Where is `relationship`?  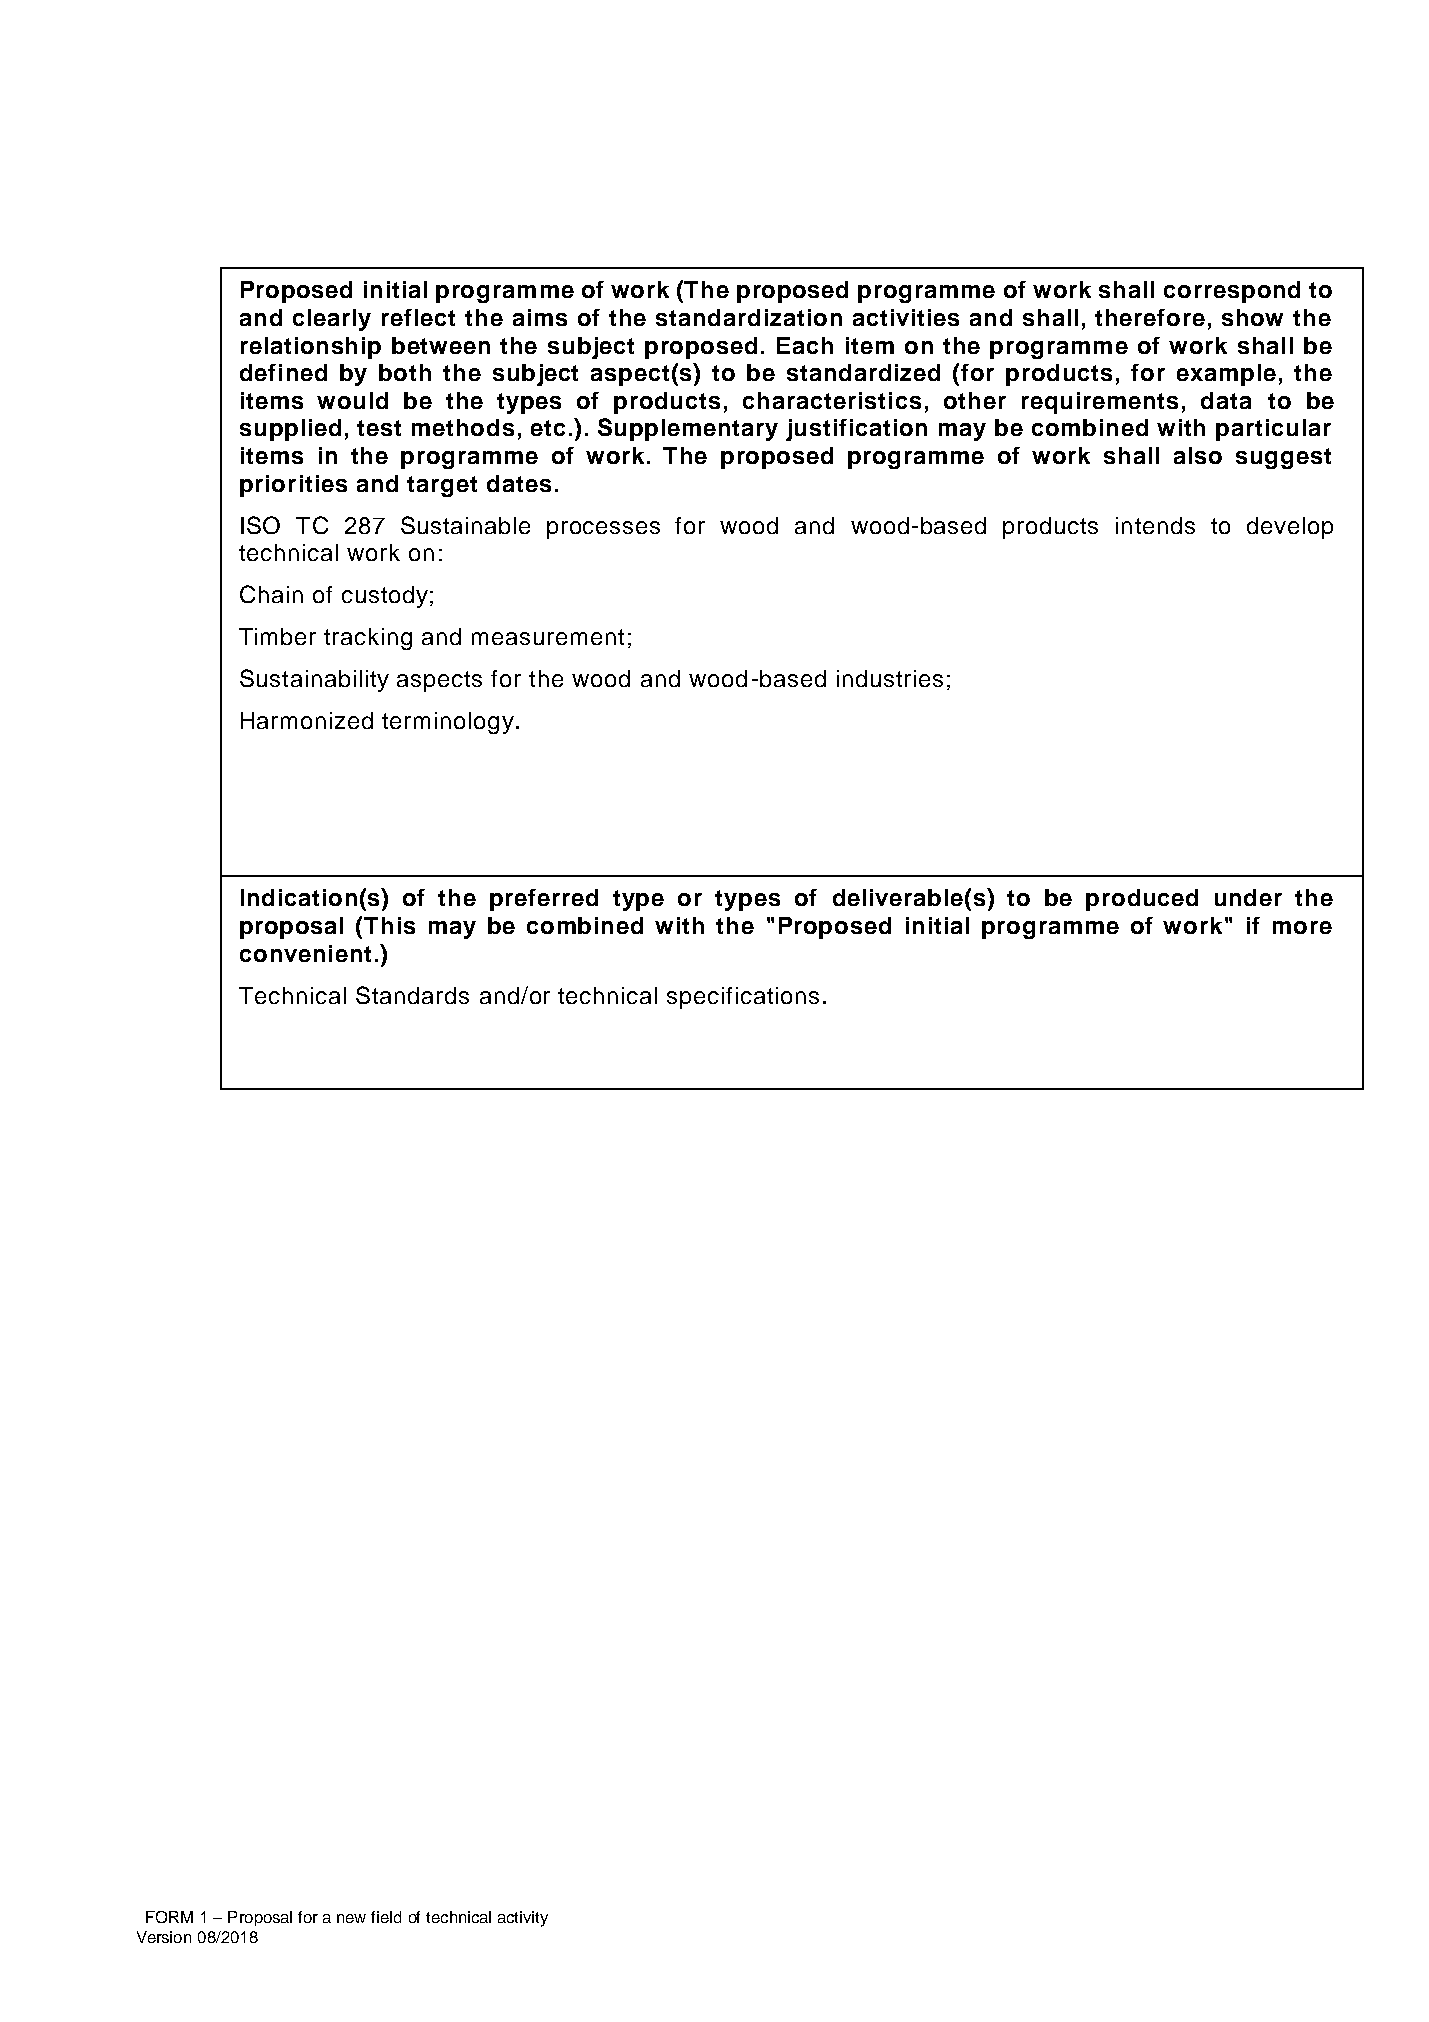
relationship is located at coordinates (311, 348).
